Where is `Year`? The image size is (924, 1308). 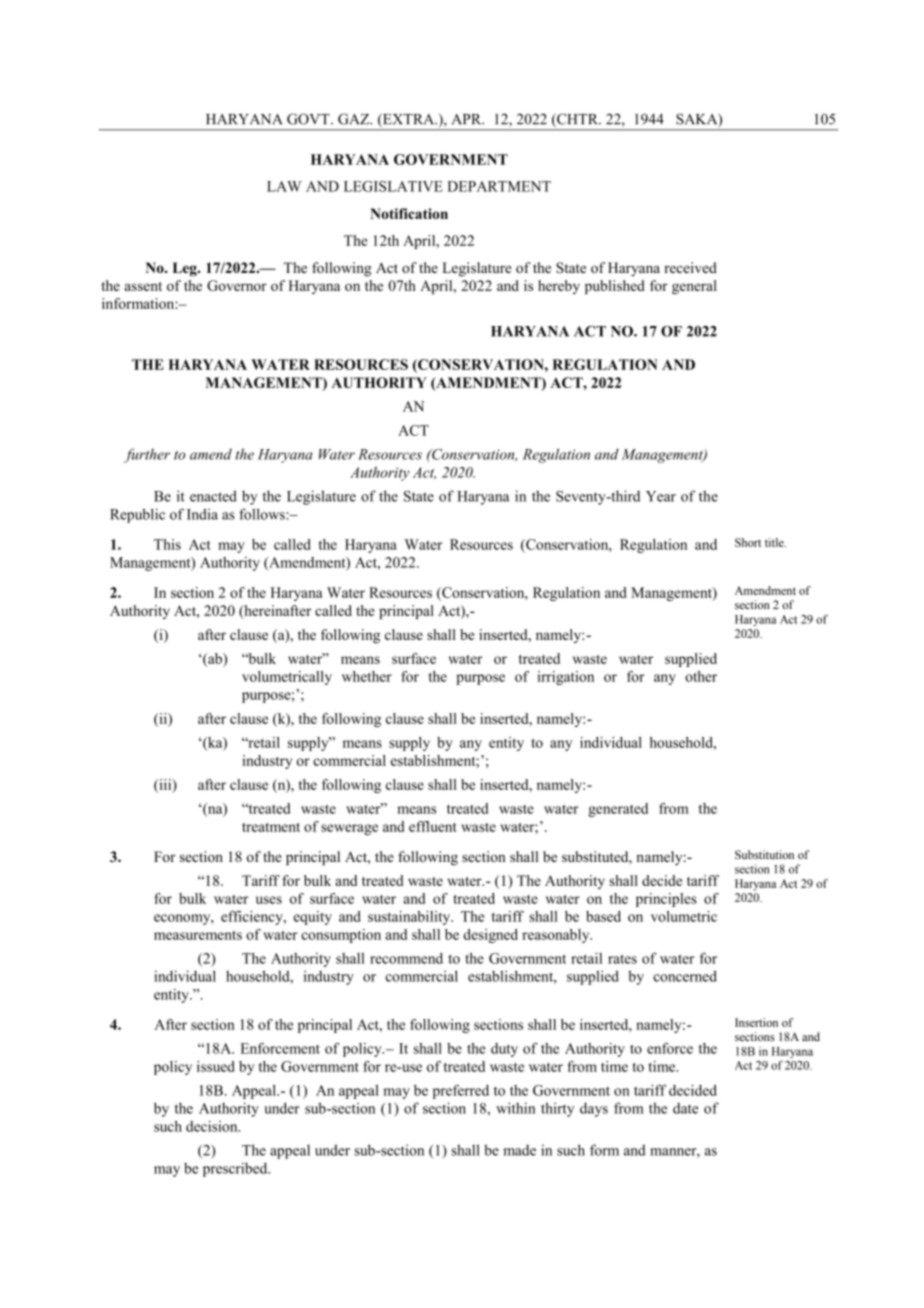 Year is located at coordinates (661, 496).
